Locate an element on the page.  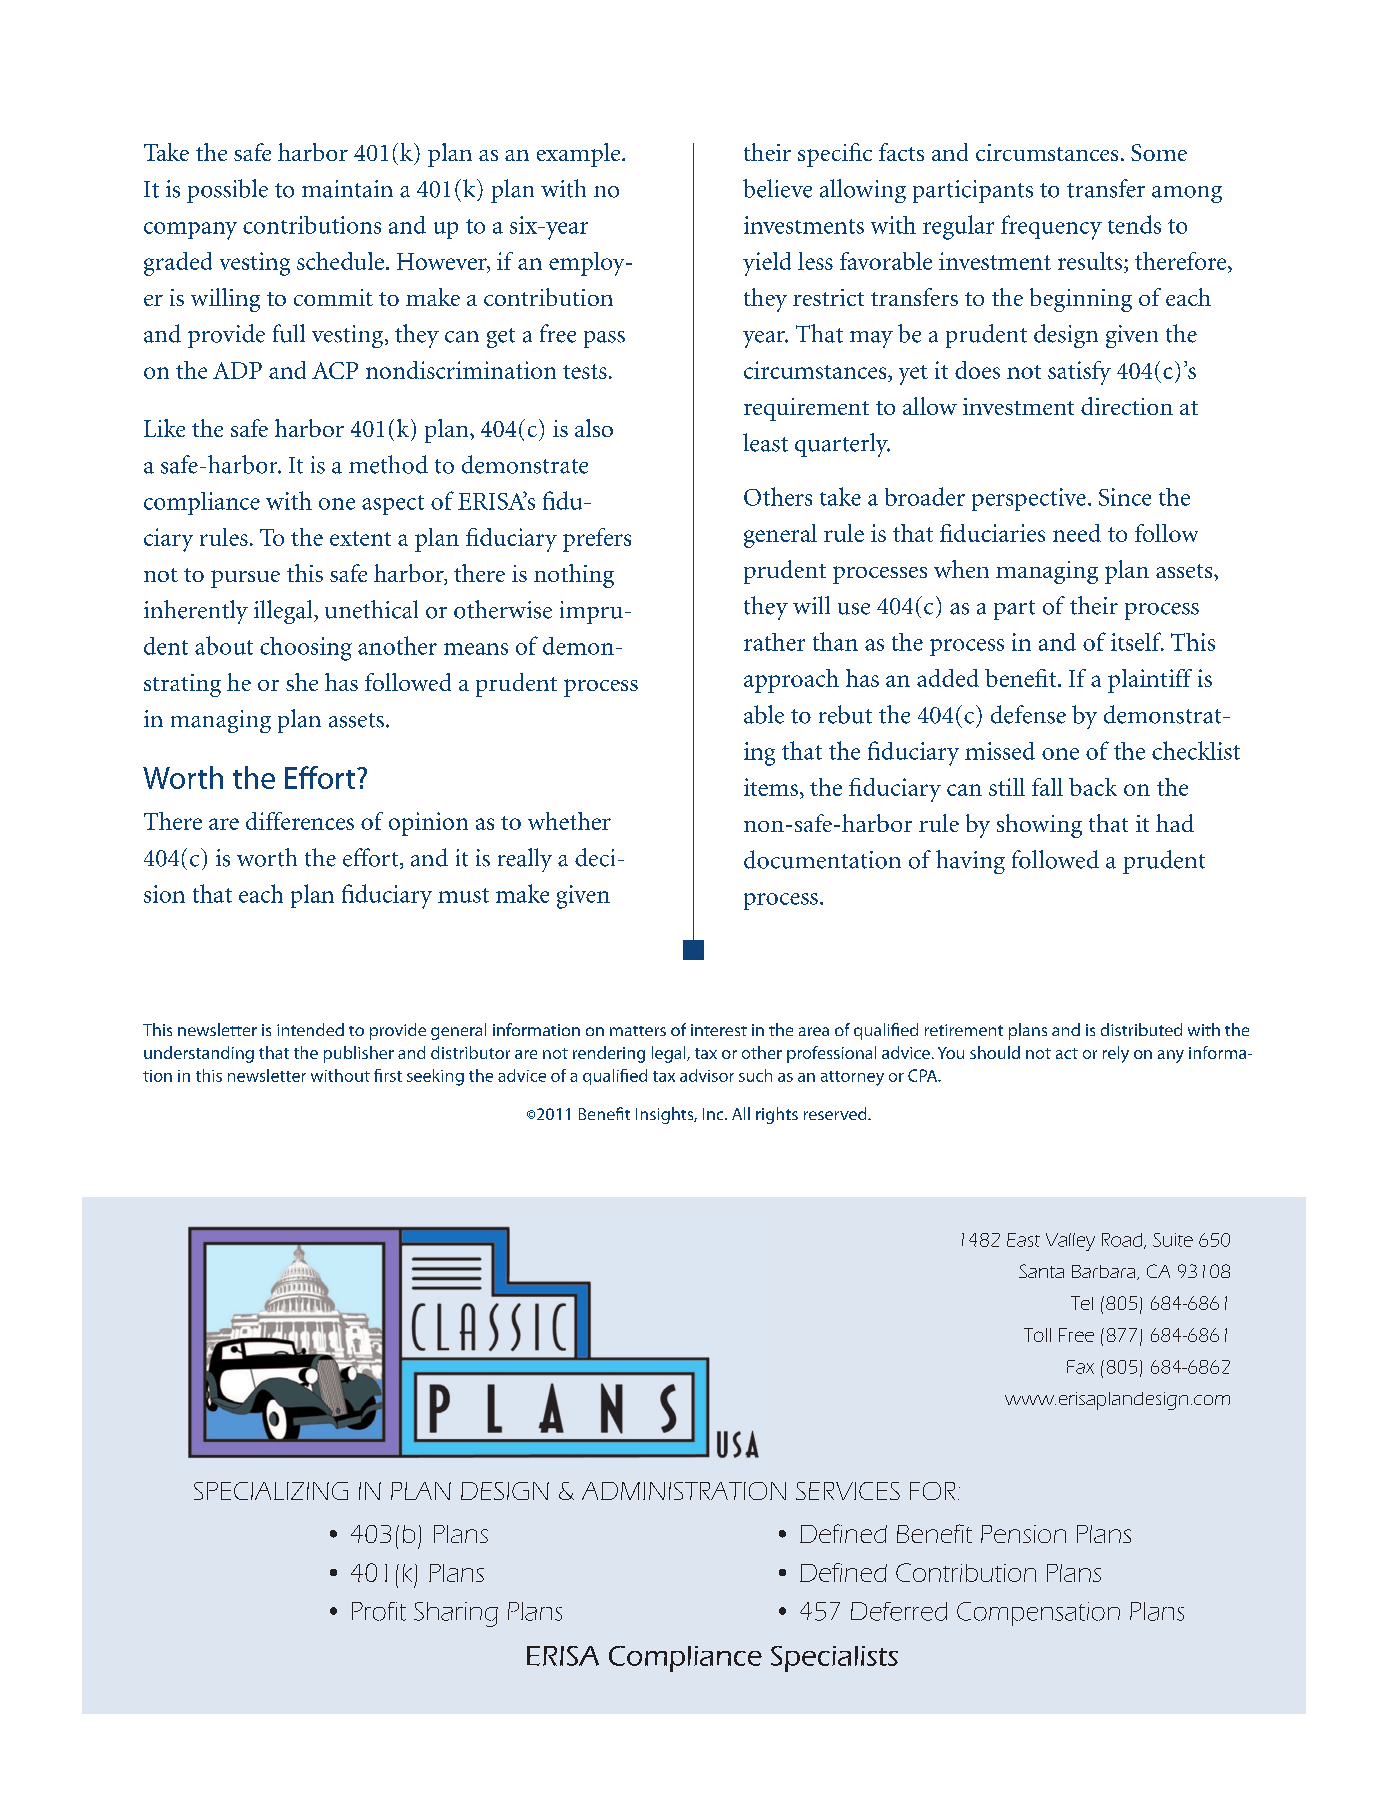
publisher is located at coordinates (359, 1054).
